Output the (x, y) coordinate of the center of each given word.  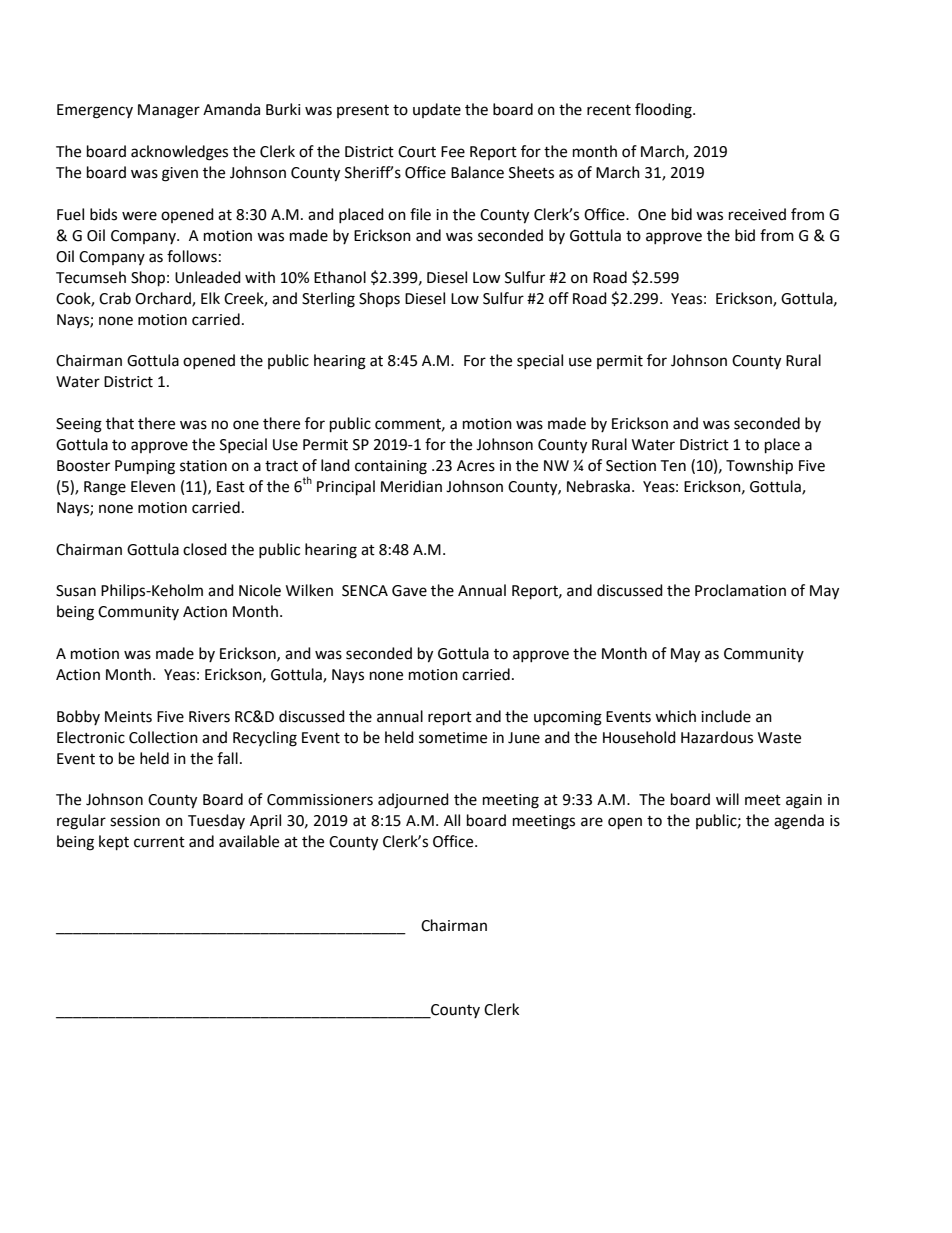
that (120, 423)
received (757, 214)
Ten (673, 466)
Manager (169, 111)
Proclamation (740, 590)
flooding (664, 111)
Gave (409, 591)
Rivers (209, 717)
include (726, 716)
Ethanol (340, 277)
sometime (453, 738)
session (135, 821)
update (437, 110)
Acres (476, 466)
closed (205, 549)
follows (192, 256)
